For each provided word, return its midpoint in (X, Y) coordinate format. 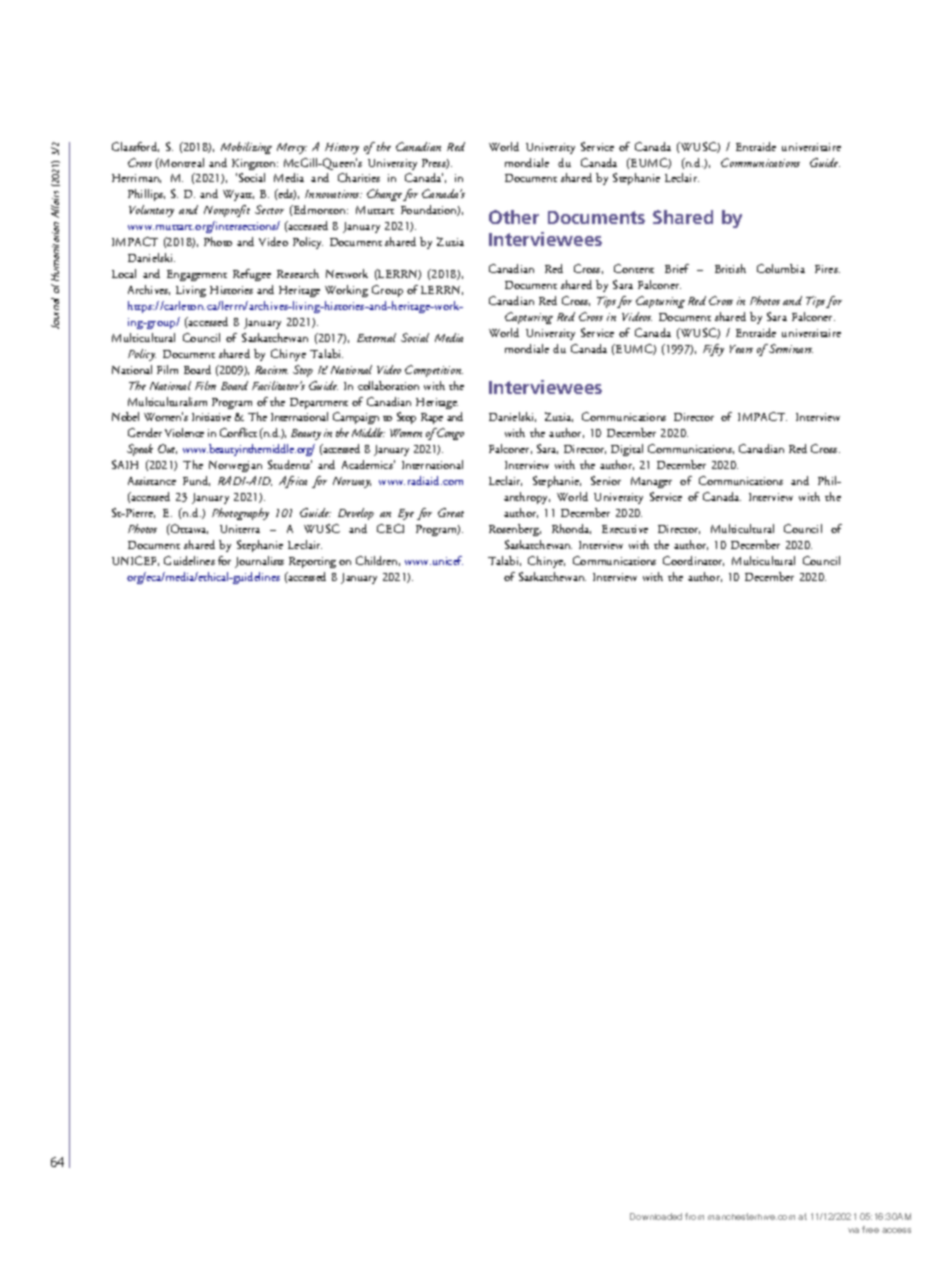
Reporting (312, 562)
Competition (434, 371)
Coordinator (693, 561)
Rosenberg (515, 530)
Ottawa (188, 529)
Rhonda (571, 529)
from (694, 1216)
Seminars (790, 348)
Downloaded (656, 1216)
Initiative (211, 417)
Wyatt (238, 195)
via (853, 1230)
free (870, 1229)
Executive (625, 529)
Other (514, 217)
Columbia (781, 268)
